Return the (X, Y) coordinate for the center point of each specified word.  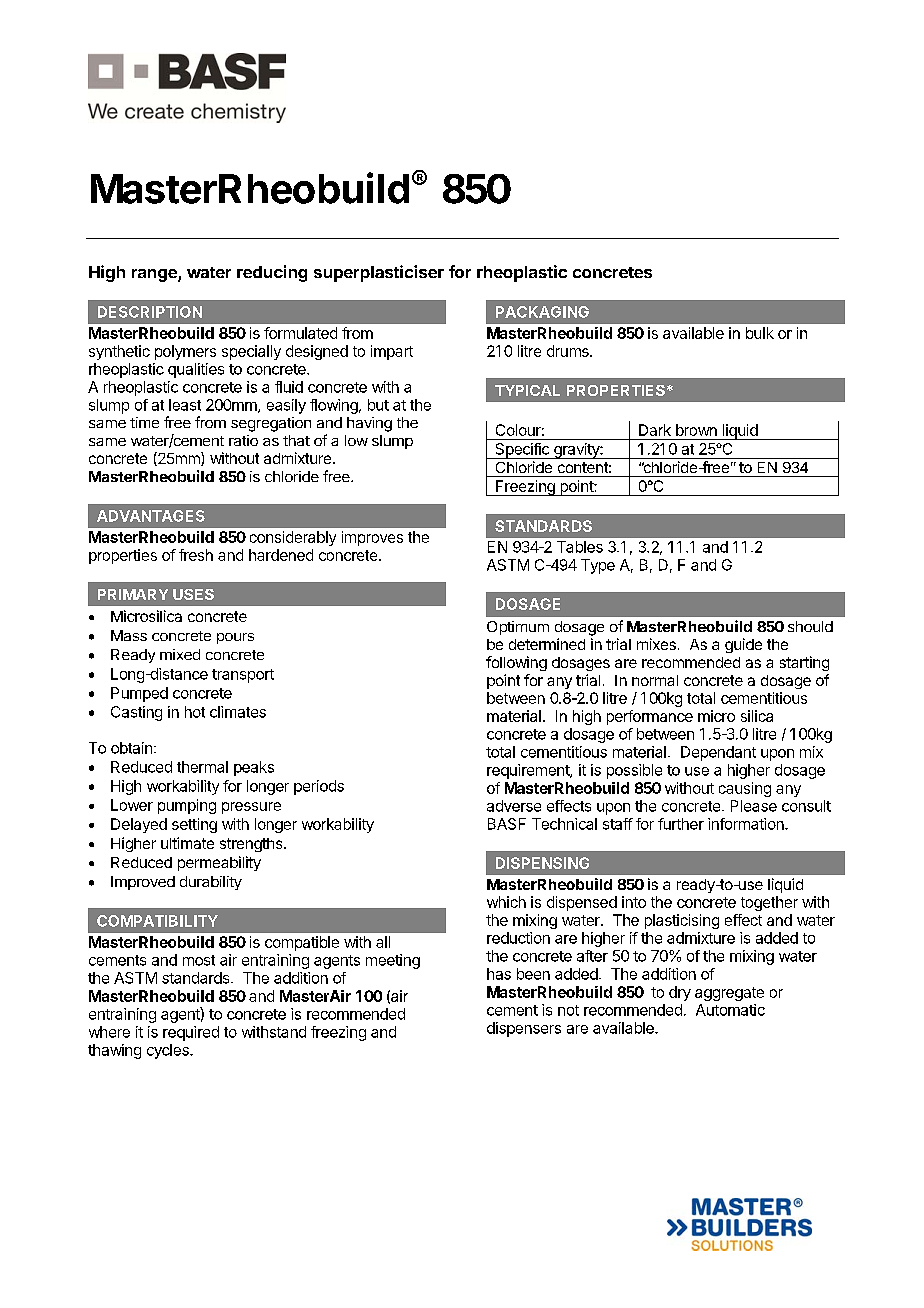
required (191, 1033)
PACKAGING (542, 312)
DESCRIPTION (150, 312)
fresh (196, 555)
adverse (514, 806)
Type (598, 566)
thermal (202, 767)
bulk (760, 333)
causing (745, 789)
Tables (580, 547)
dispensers (524, 1029)
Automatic (730, 1010)
